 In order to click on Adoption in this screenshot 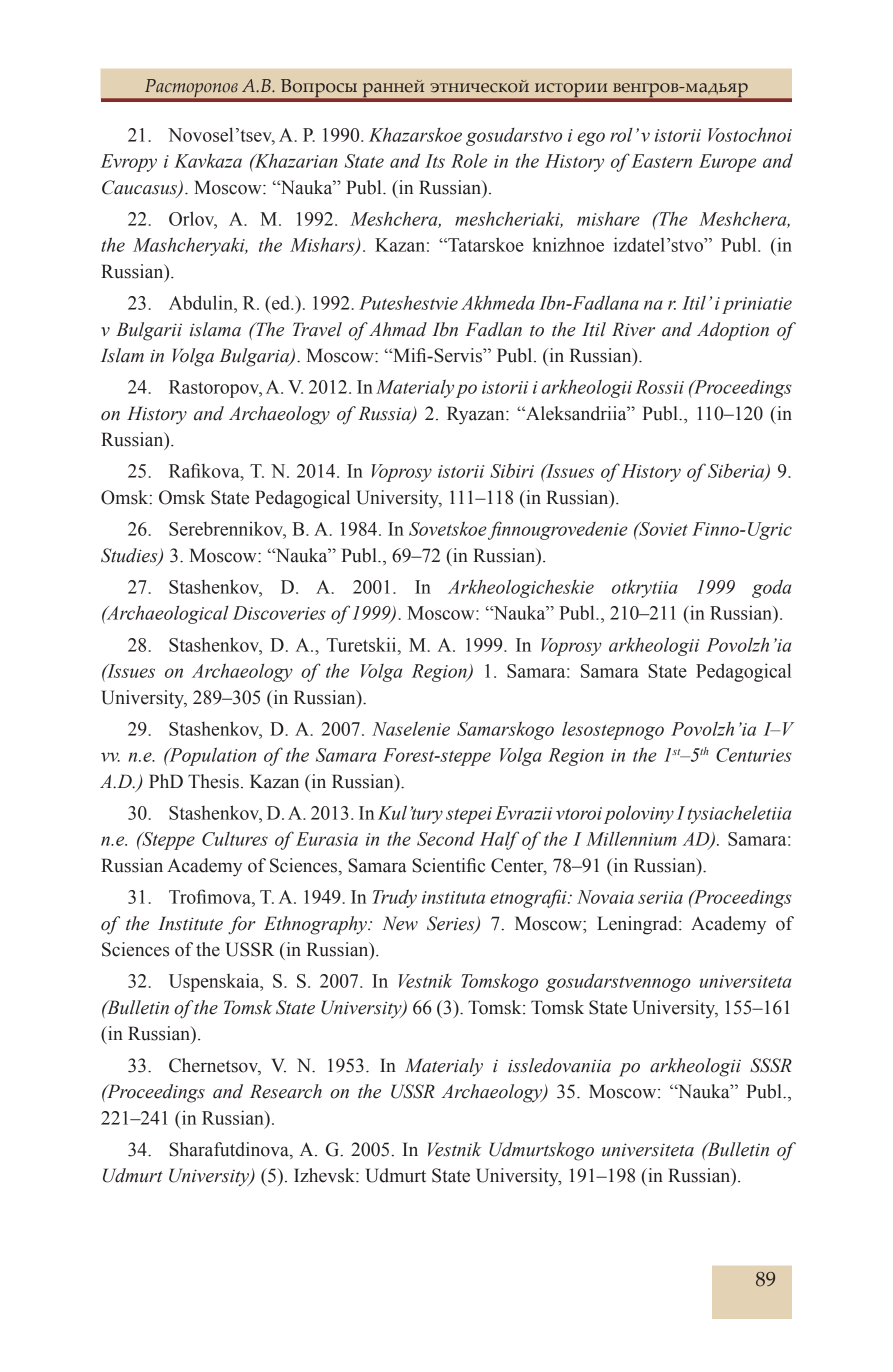, I will do `click(733, 331)`.
